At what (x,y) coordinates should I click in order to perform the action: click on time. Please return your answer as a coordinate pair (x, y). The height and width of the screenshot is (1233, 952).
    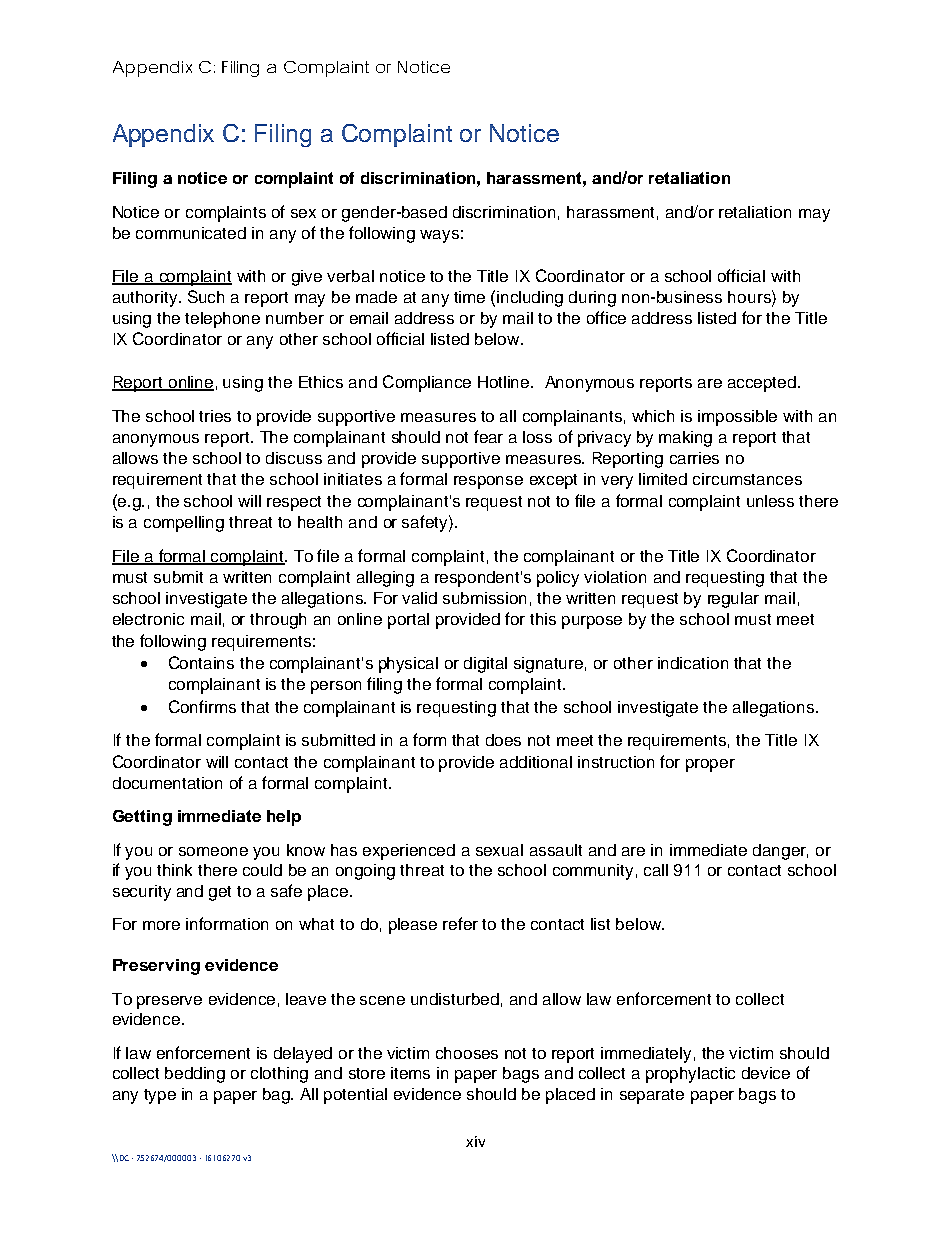
    Looking at the image, I should click on (469, 297).
